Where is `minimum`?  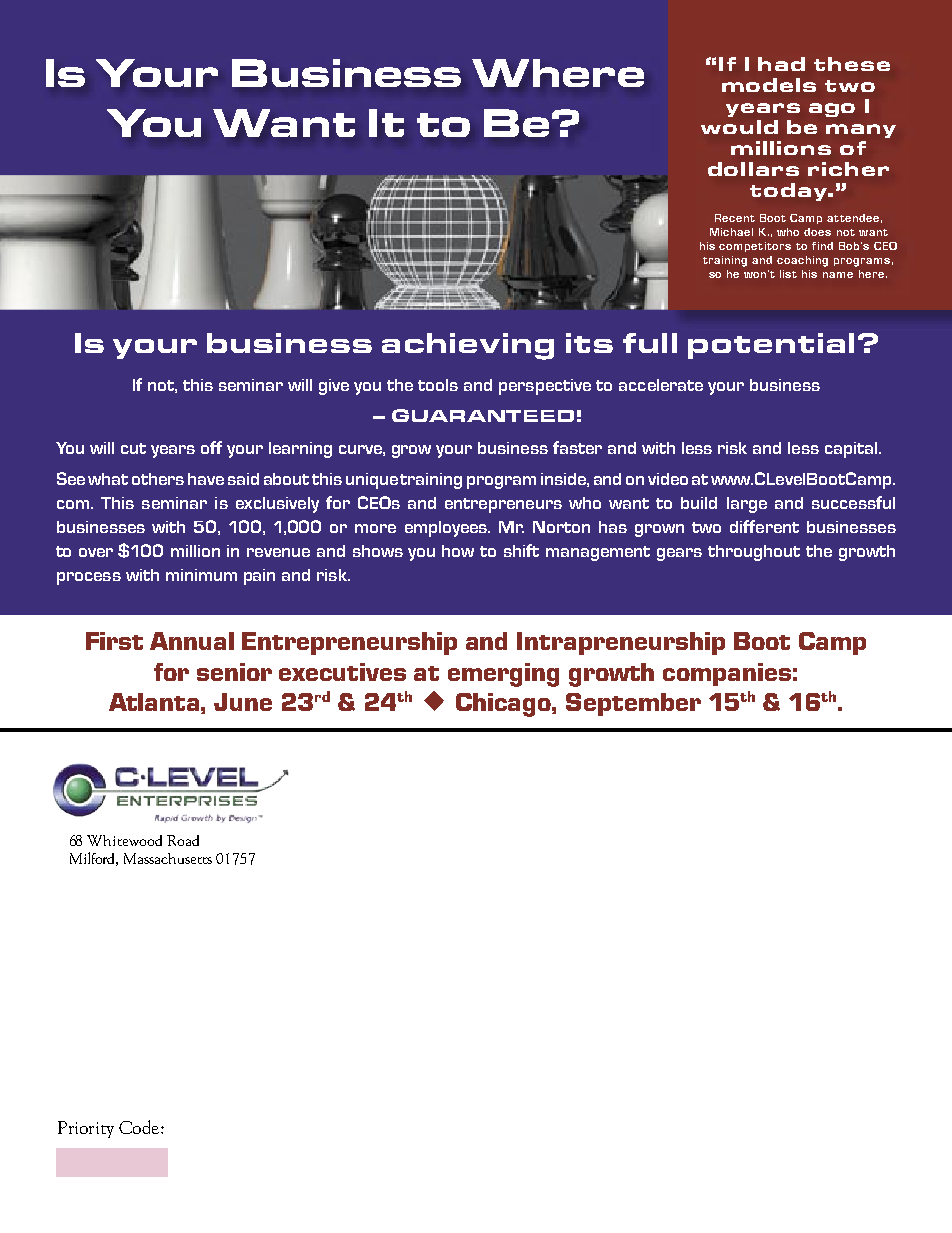 minimum is located at coordinates (201, 575).
